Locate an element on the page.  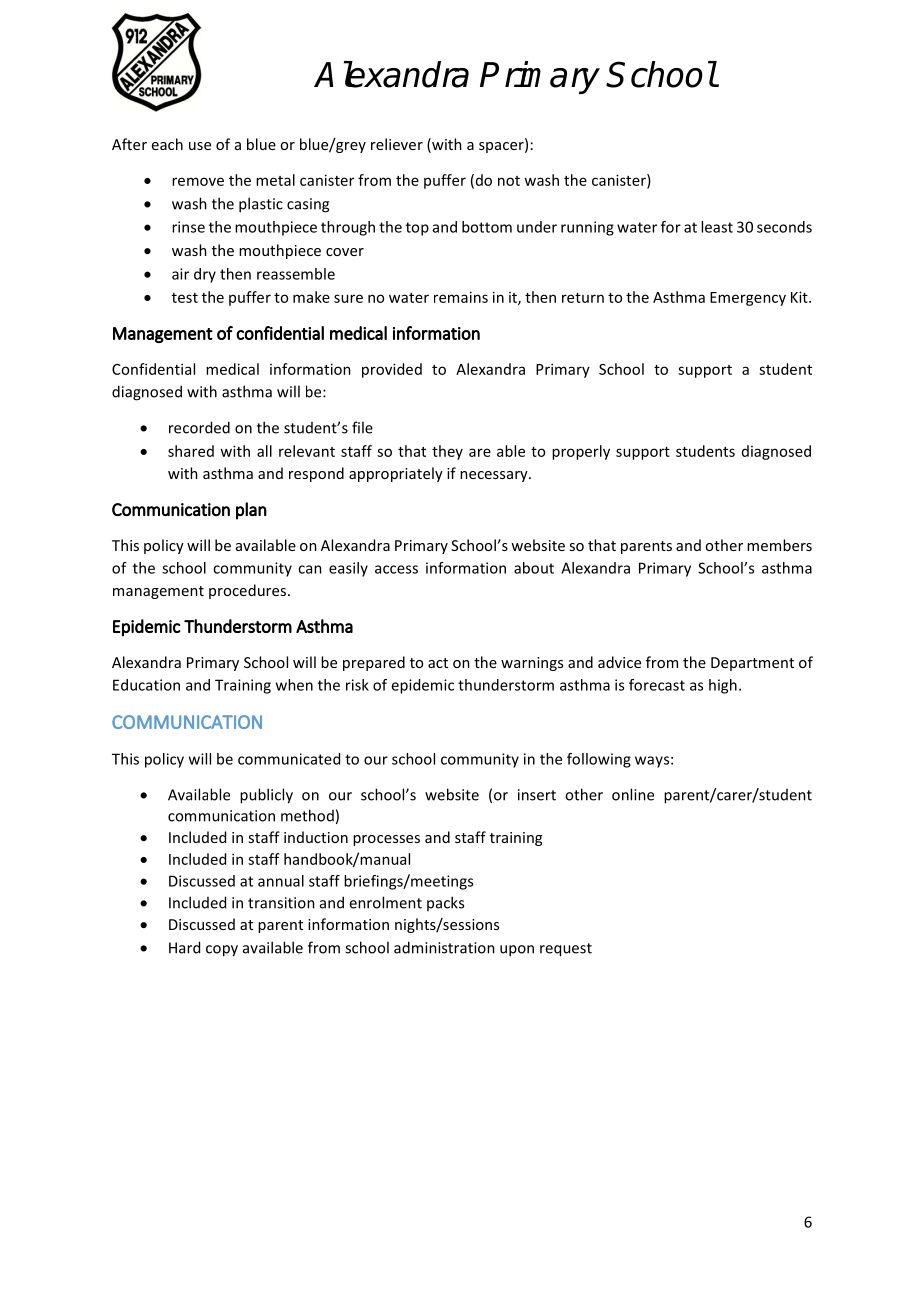
they is located at coordinates (447, 452).
